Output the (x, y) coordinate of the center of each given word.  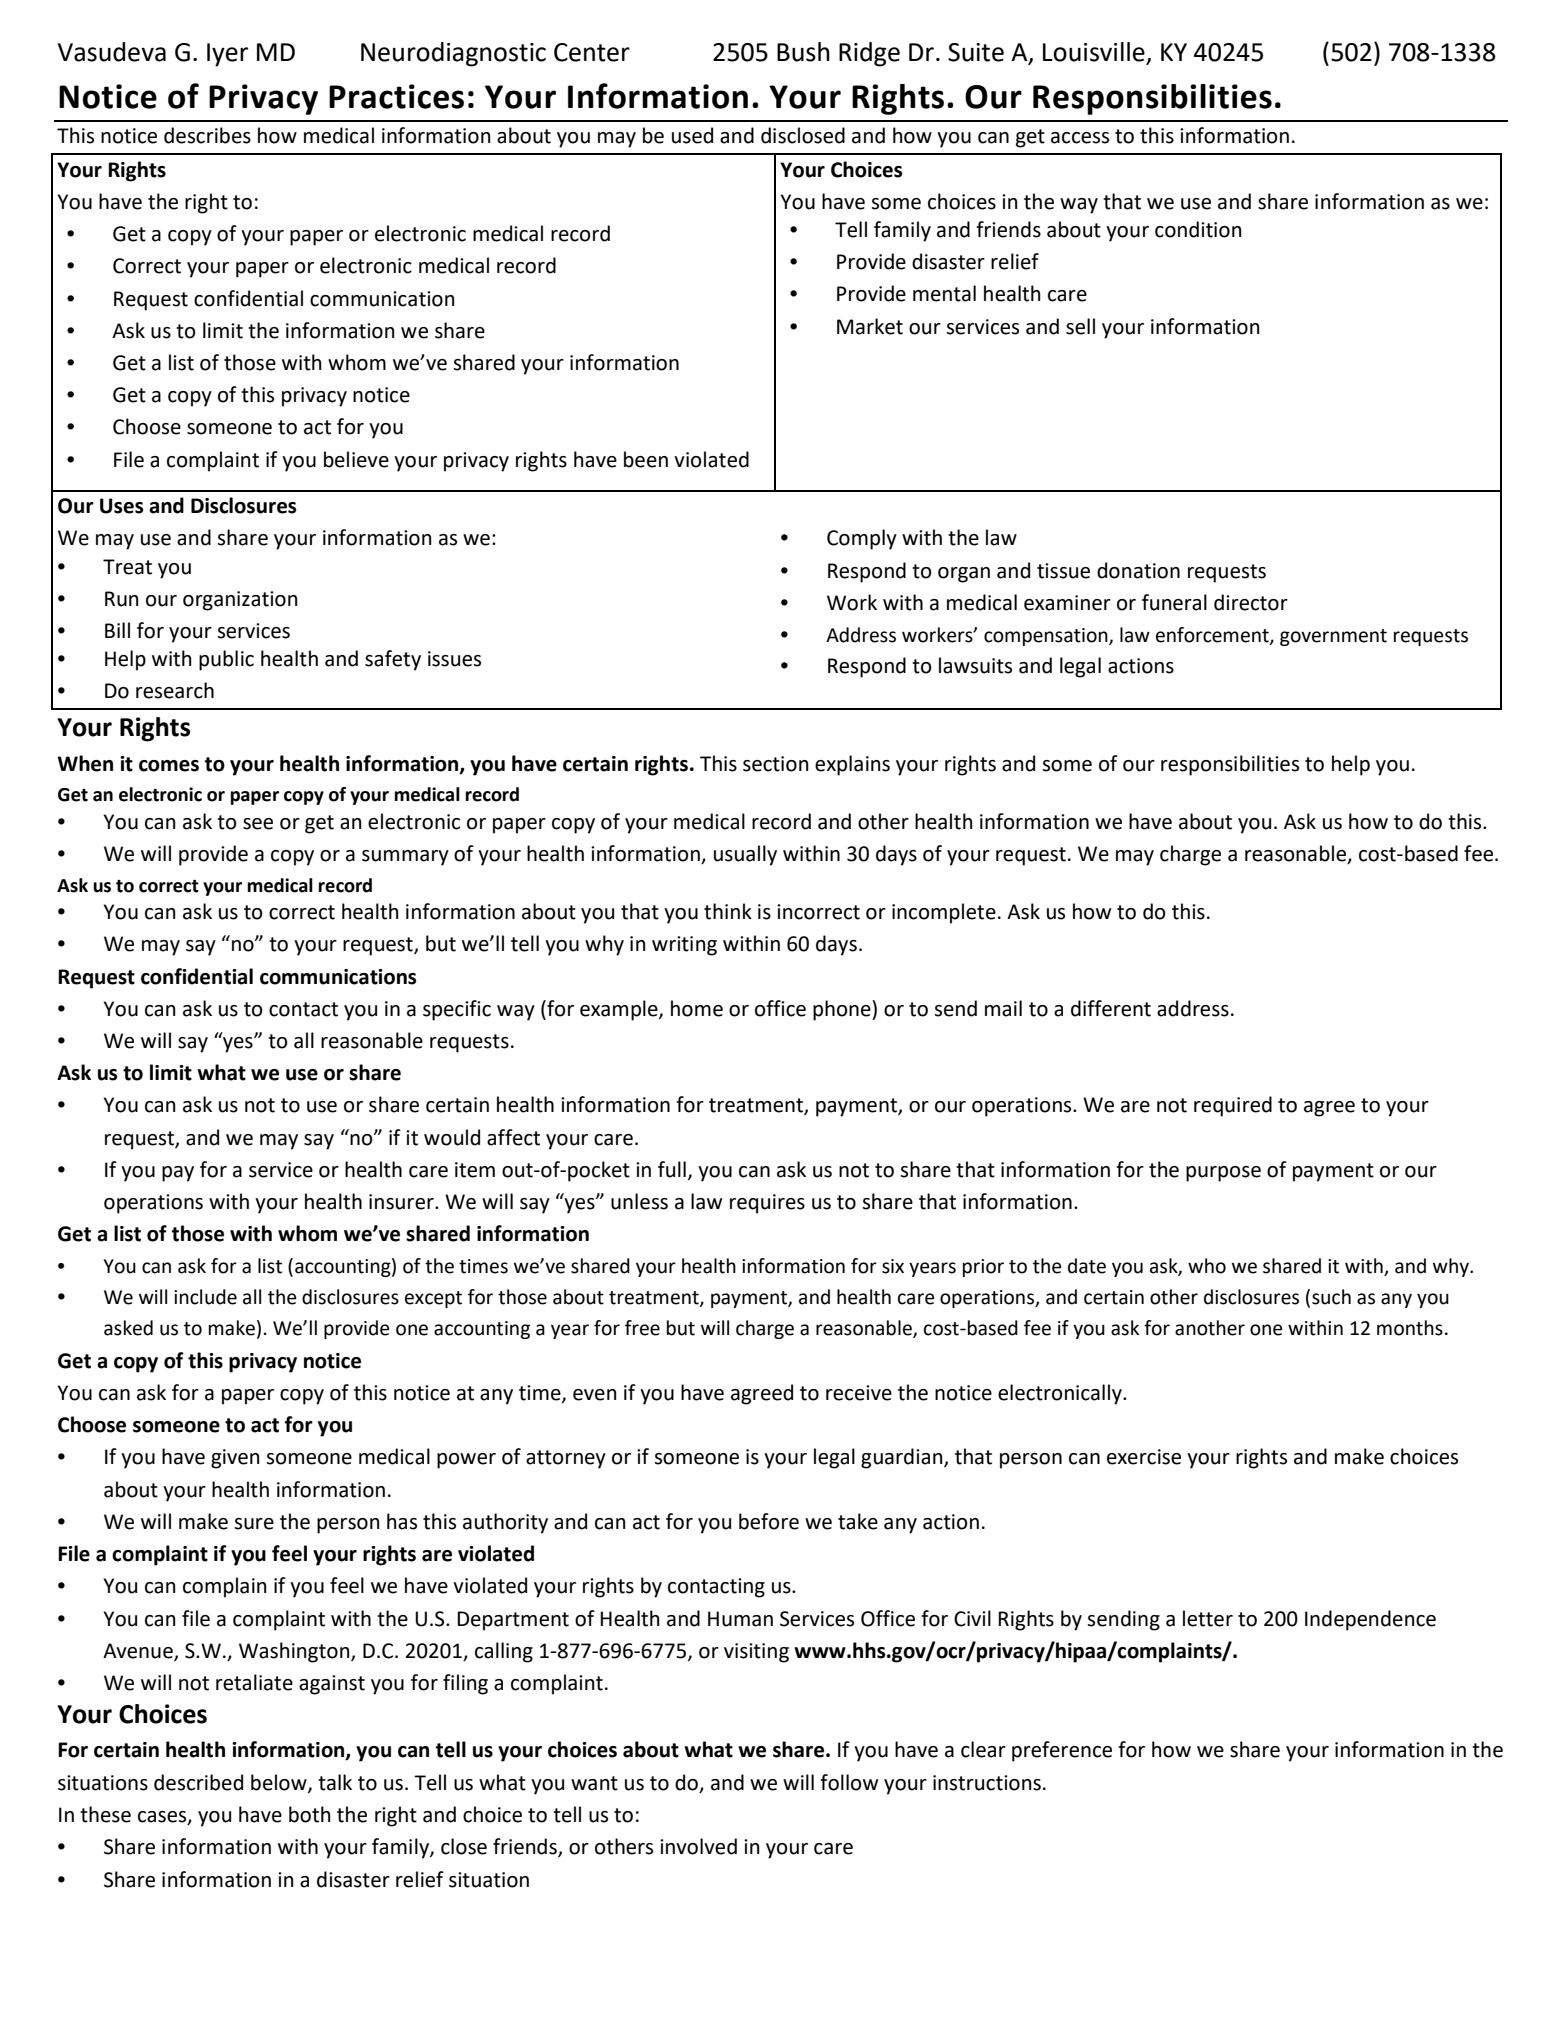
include (205, 1297)
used (692, 135)
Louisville (1095, 53)
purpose (1223, 1174)
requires (767, 1204)
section (776, 764)
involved (698, 1846)
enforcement (1213, 635)
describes (207, 135)
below (280, 1783)
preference (1062, 1751)
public (226, 660)
